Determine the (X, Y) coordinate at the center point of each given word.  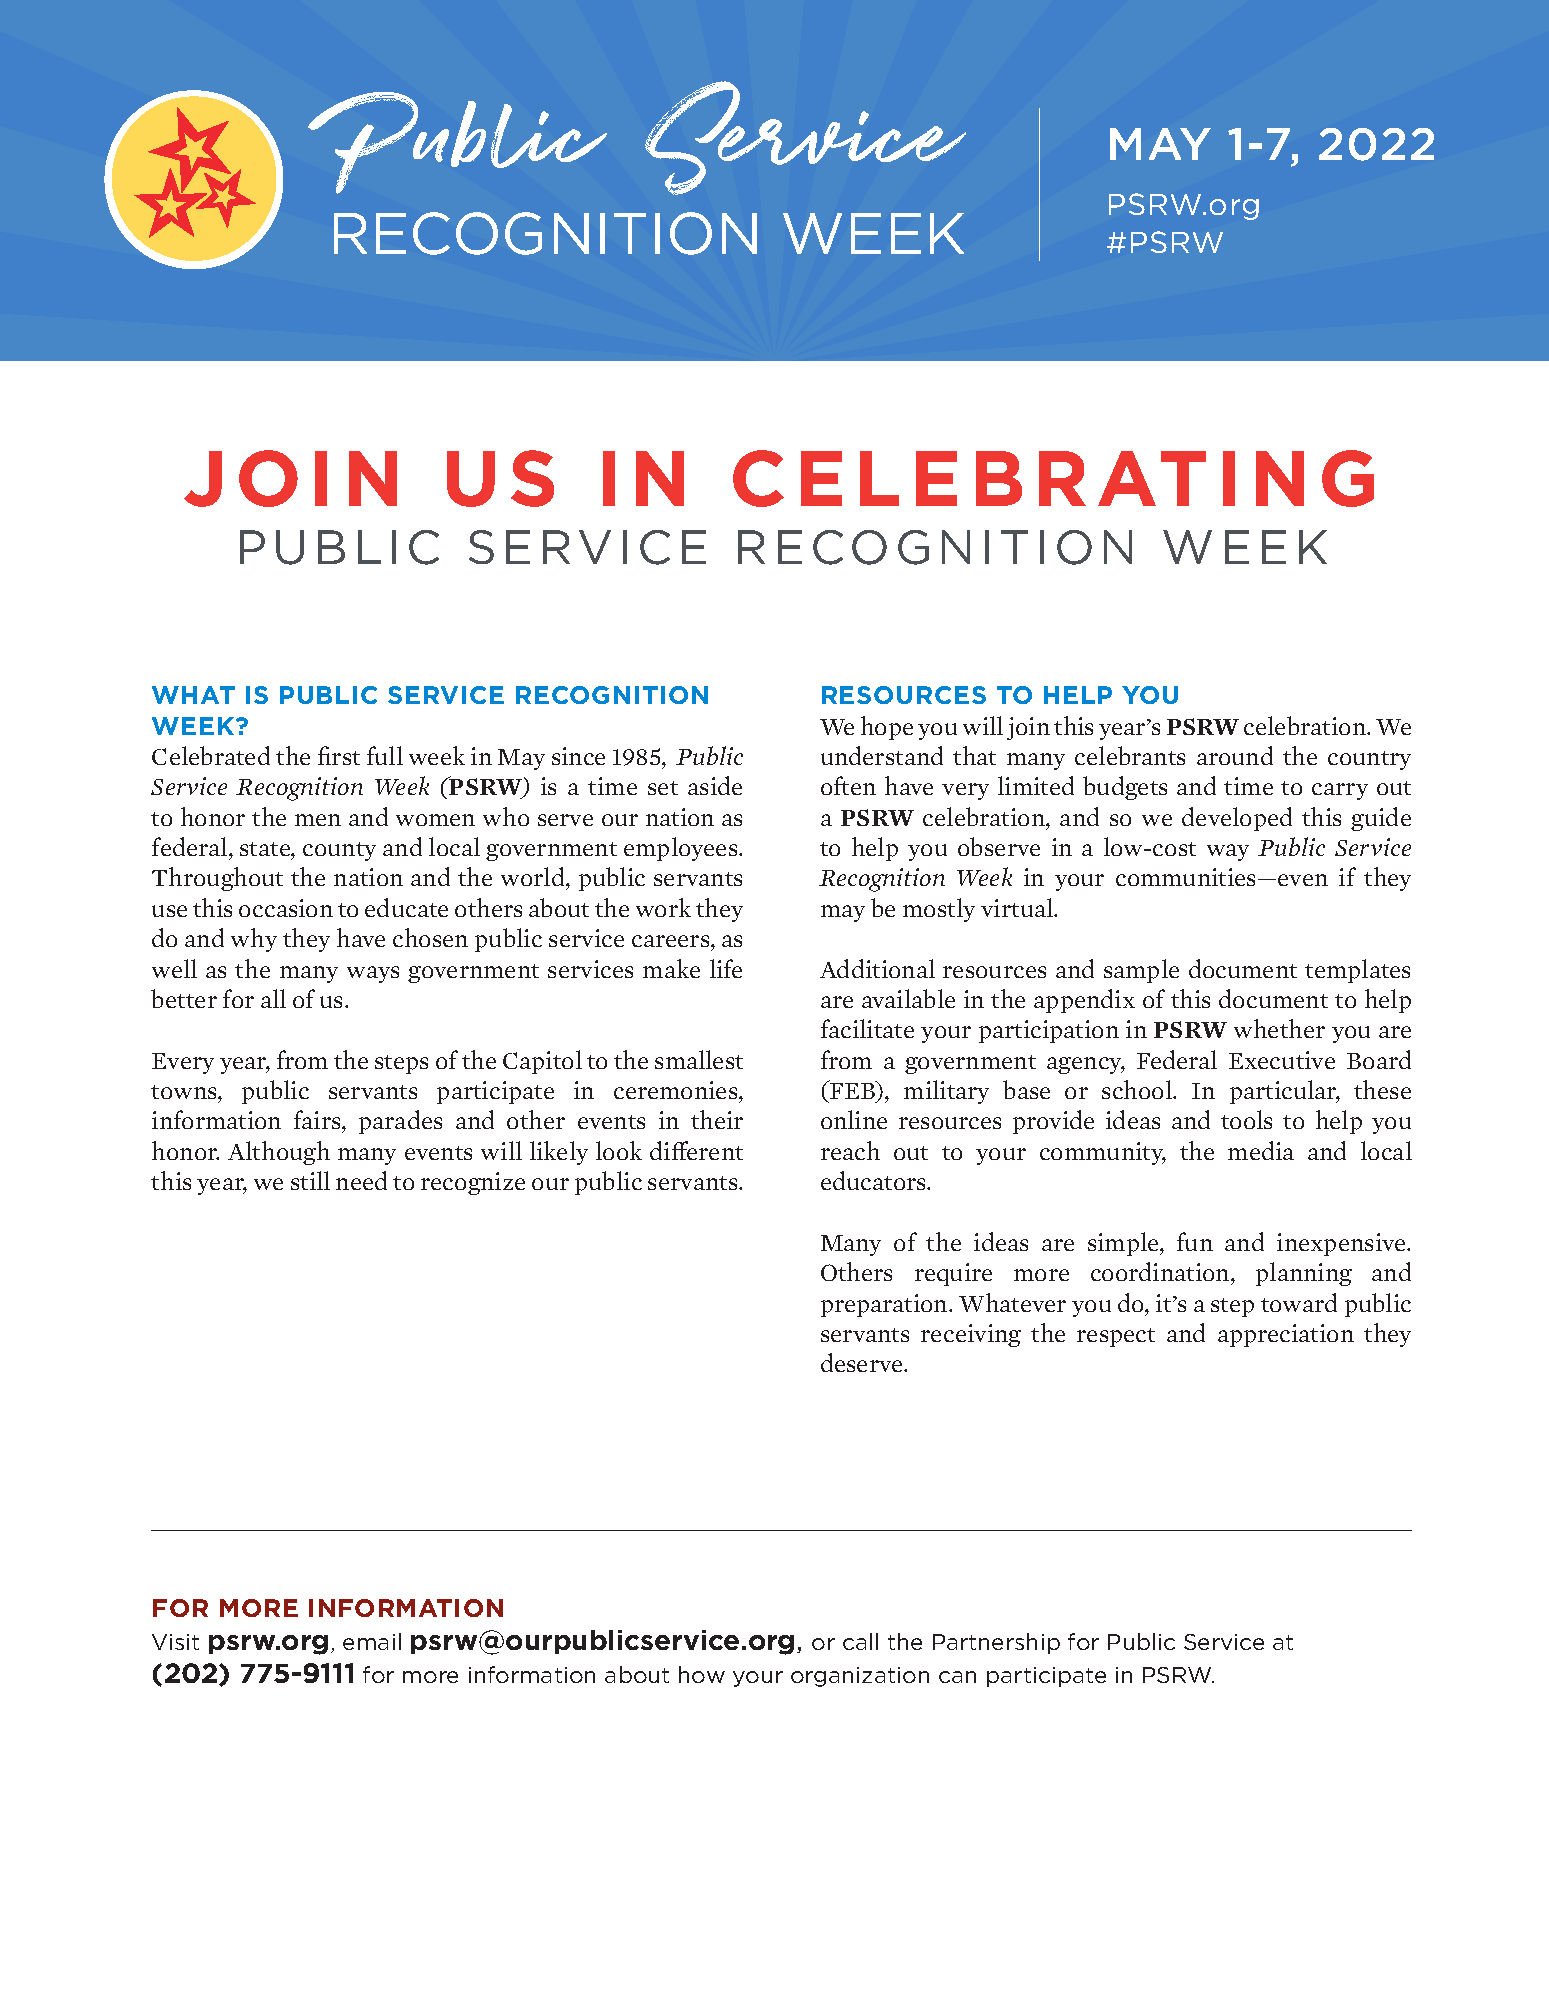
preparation (885, 1305)
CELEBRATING (1053, 478)
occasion (286, 908)
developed (1237, 819)
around (1235, 755)
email (372, 1641)
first (339, 755)
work (663, 907)
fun (1195, 1241)
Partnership (996, 1643)
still (310, 1180)
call (860, 1641)
